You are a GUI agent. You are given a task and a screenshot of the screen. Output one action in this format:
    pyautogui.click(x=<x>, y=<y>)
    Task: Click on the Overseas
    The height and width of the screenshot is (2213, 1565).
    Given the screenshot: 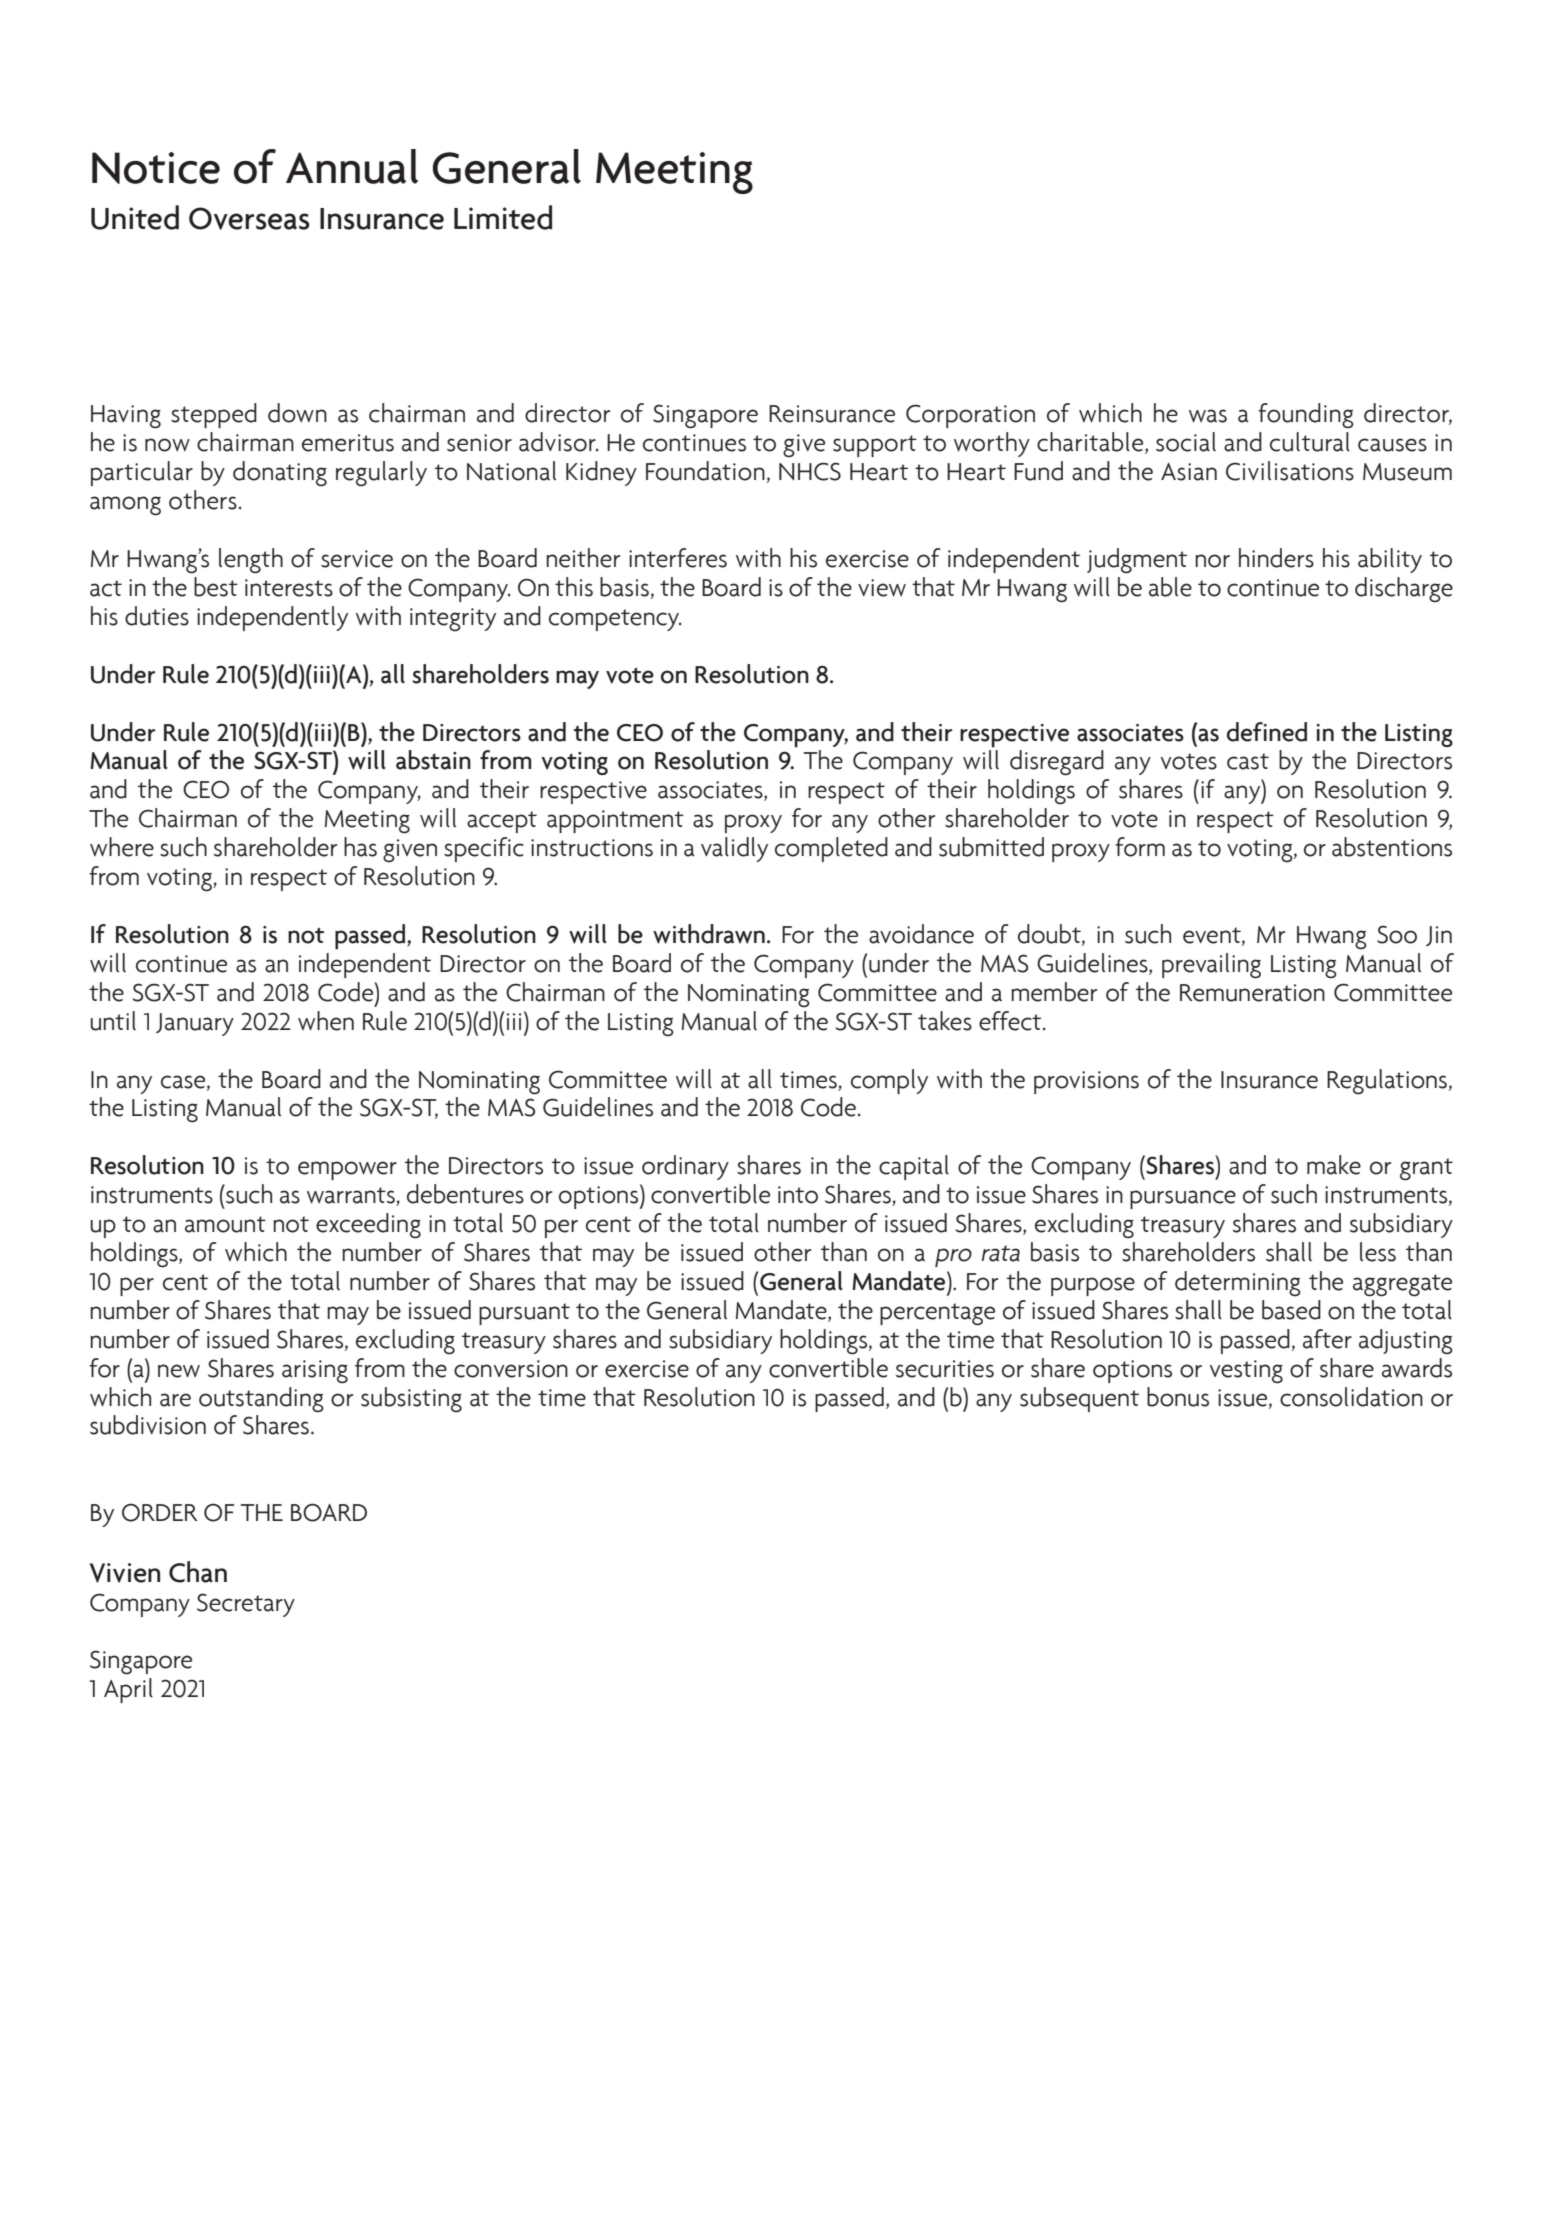 What is the action you would take?
    pyautogui.click(x=249, y=218)
